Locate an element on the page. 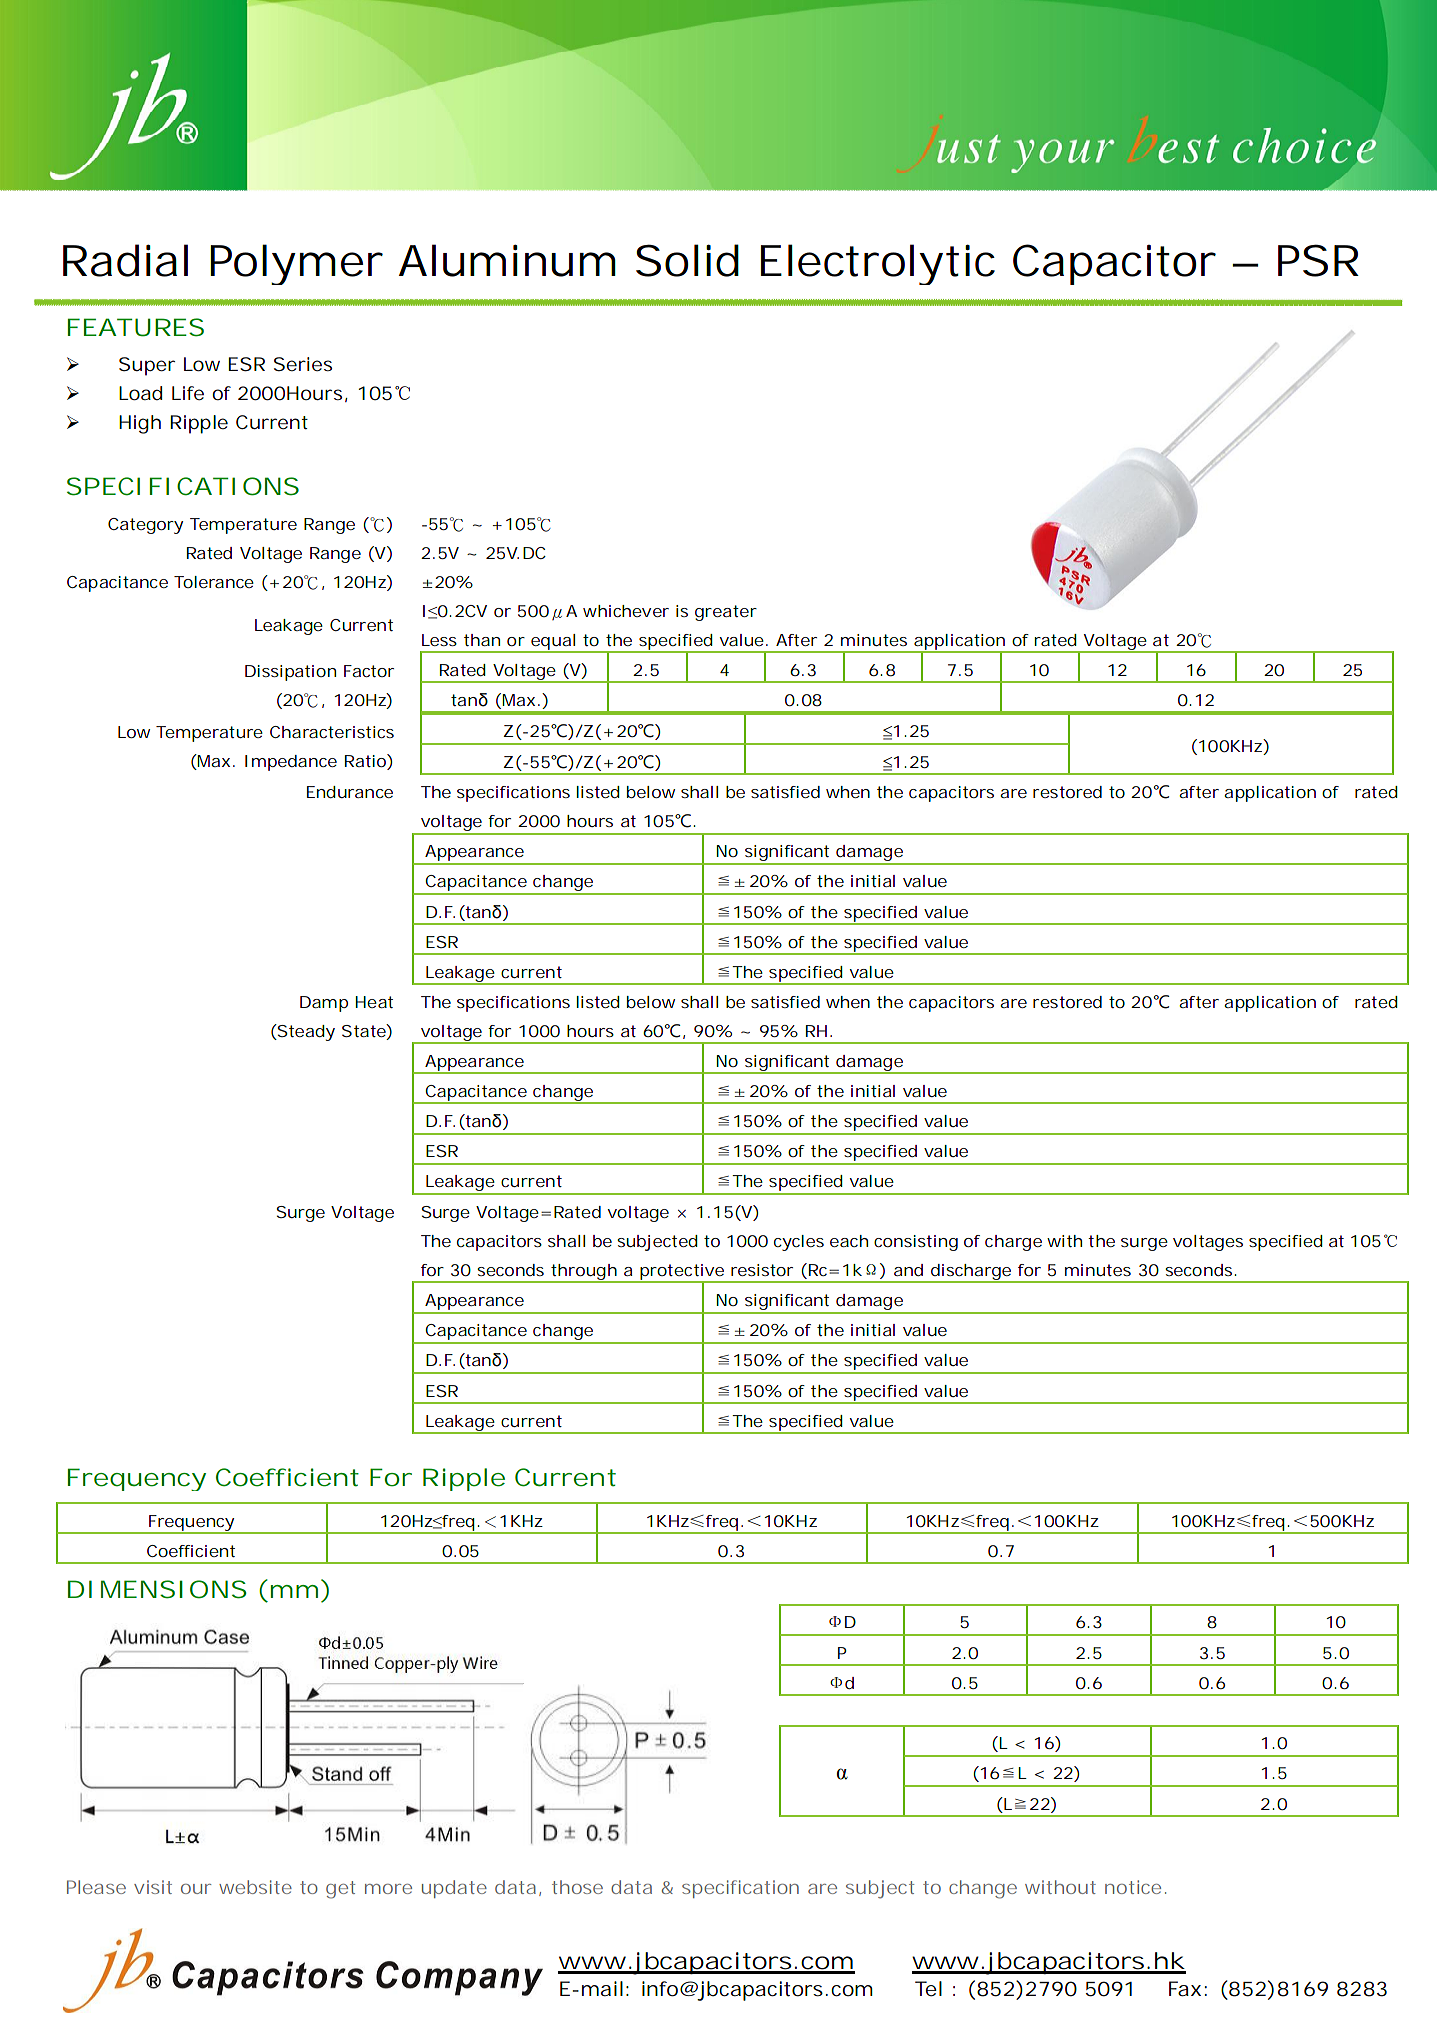 The width and height of the page is (1437, 2032). those is located at coordinates (577, 1887).
